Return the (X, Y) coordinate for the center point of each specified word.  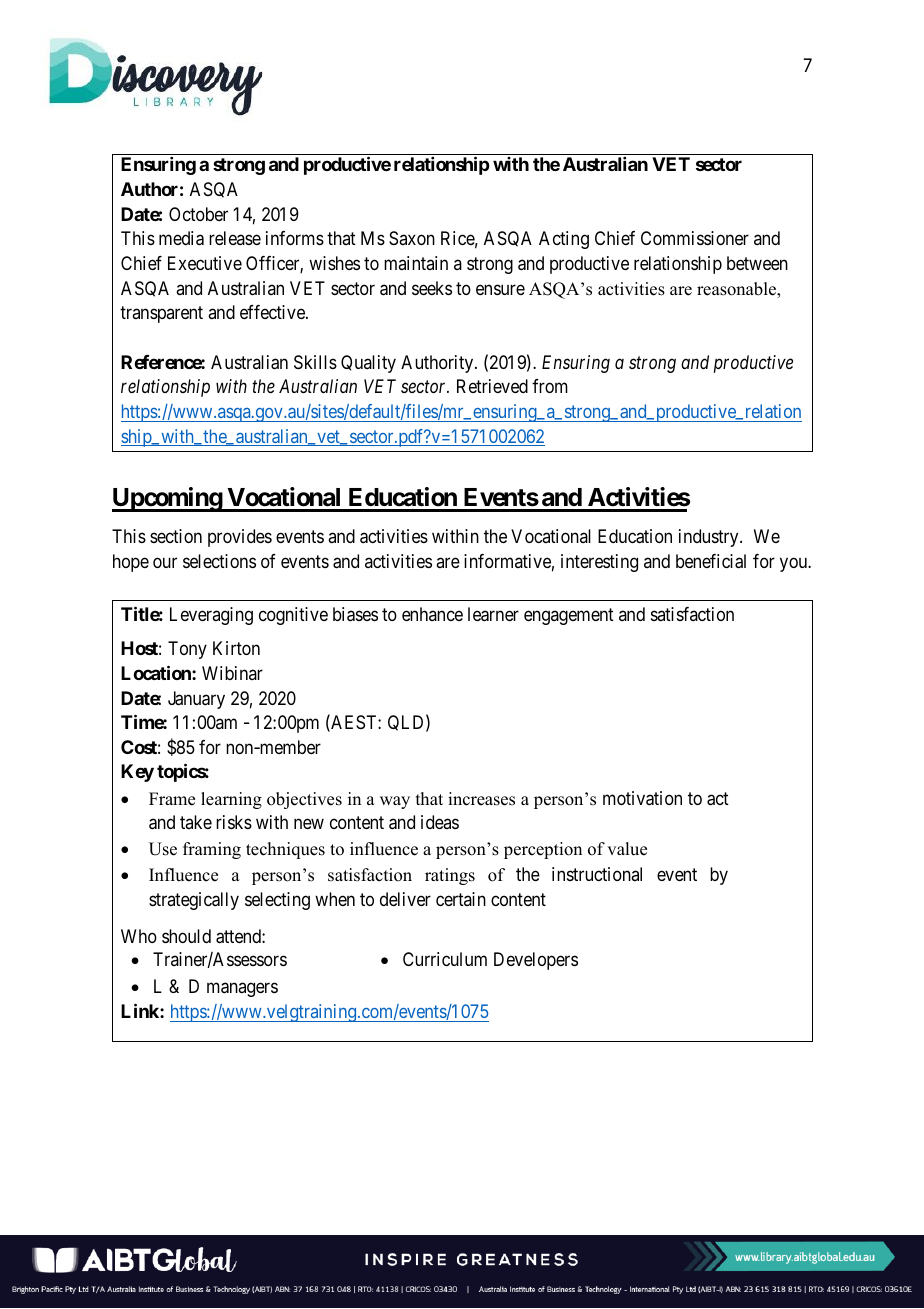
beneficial (711, 561)
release (235, 238)
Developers (536, 961)
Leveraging (211, 616)
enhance (432, 614)
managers (242, 990)
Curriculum (445, 959)
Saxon (412, 238)
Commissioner (695, 238)
